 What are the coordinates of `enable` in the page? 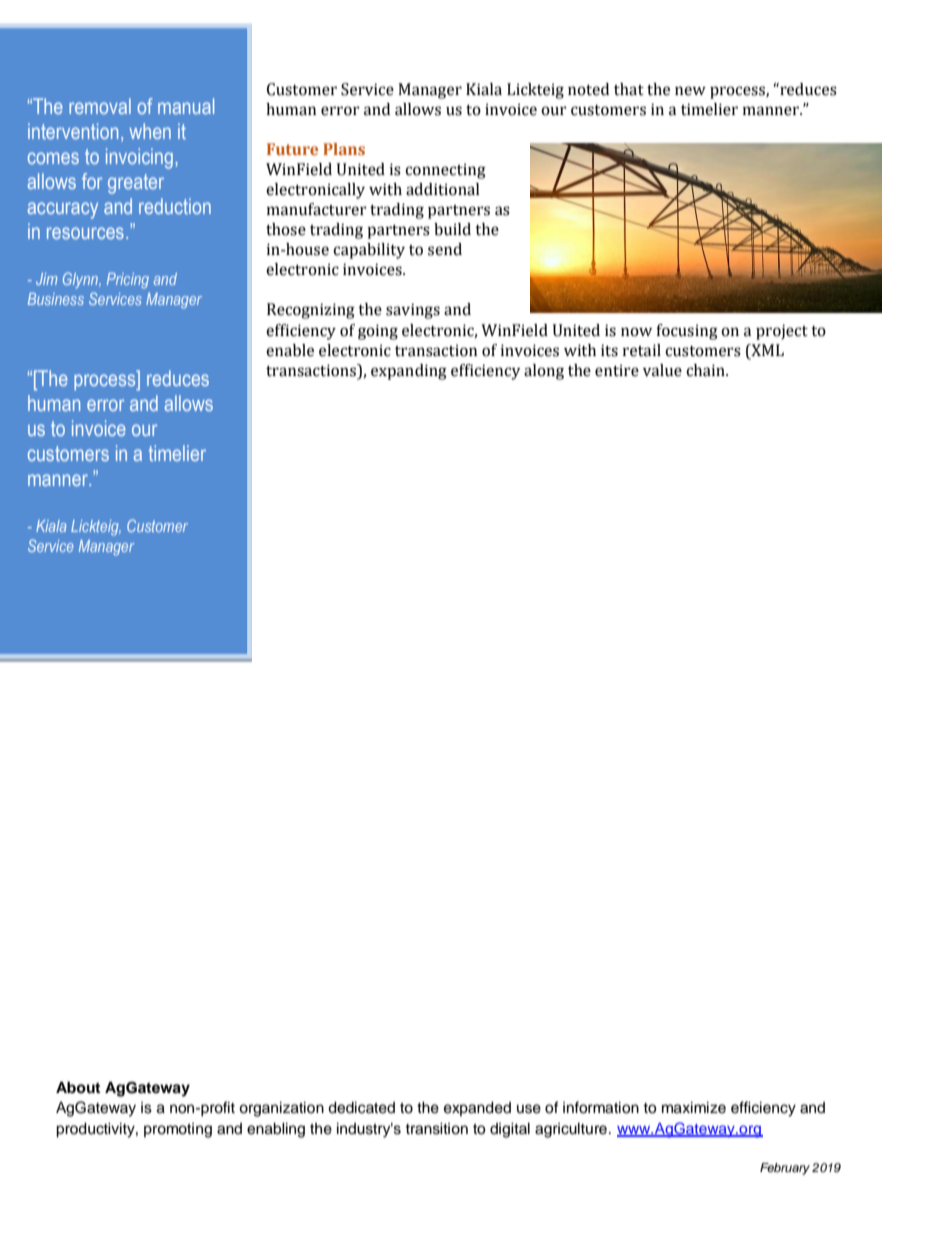 It's located at (290, 350).
